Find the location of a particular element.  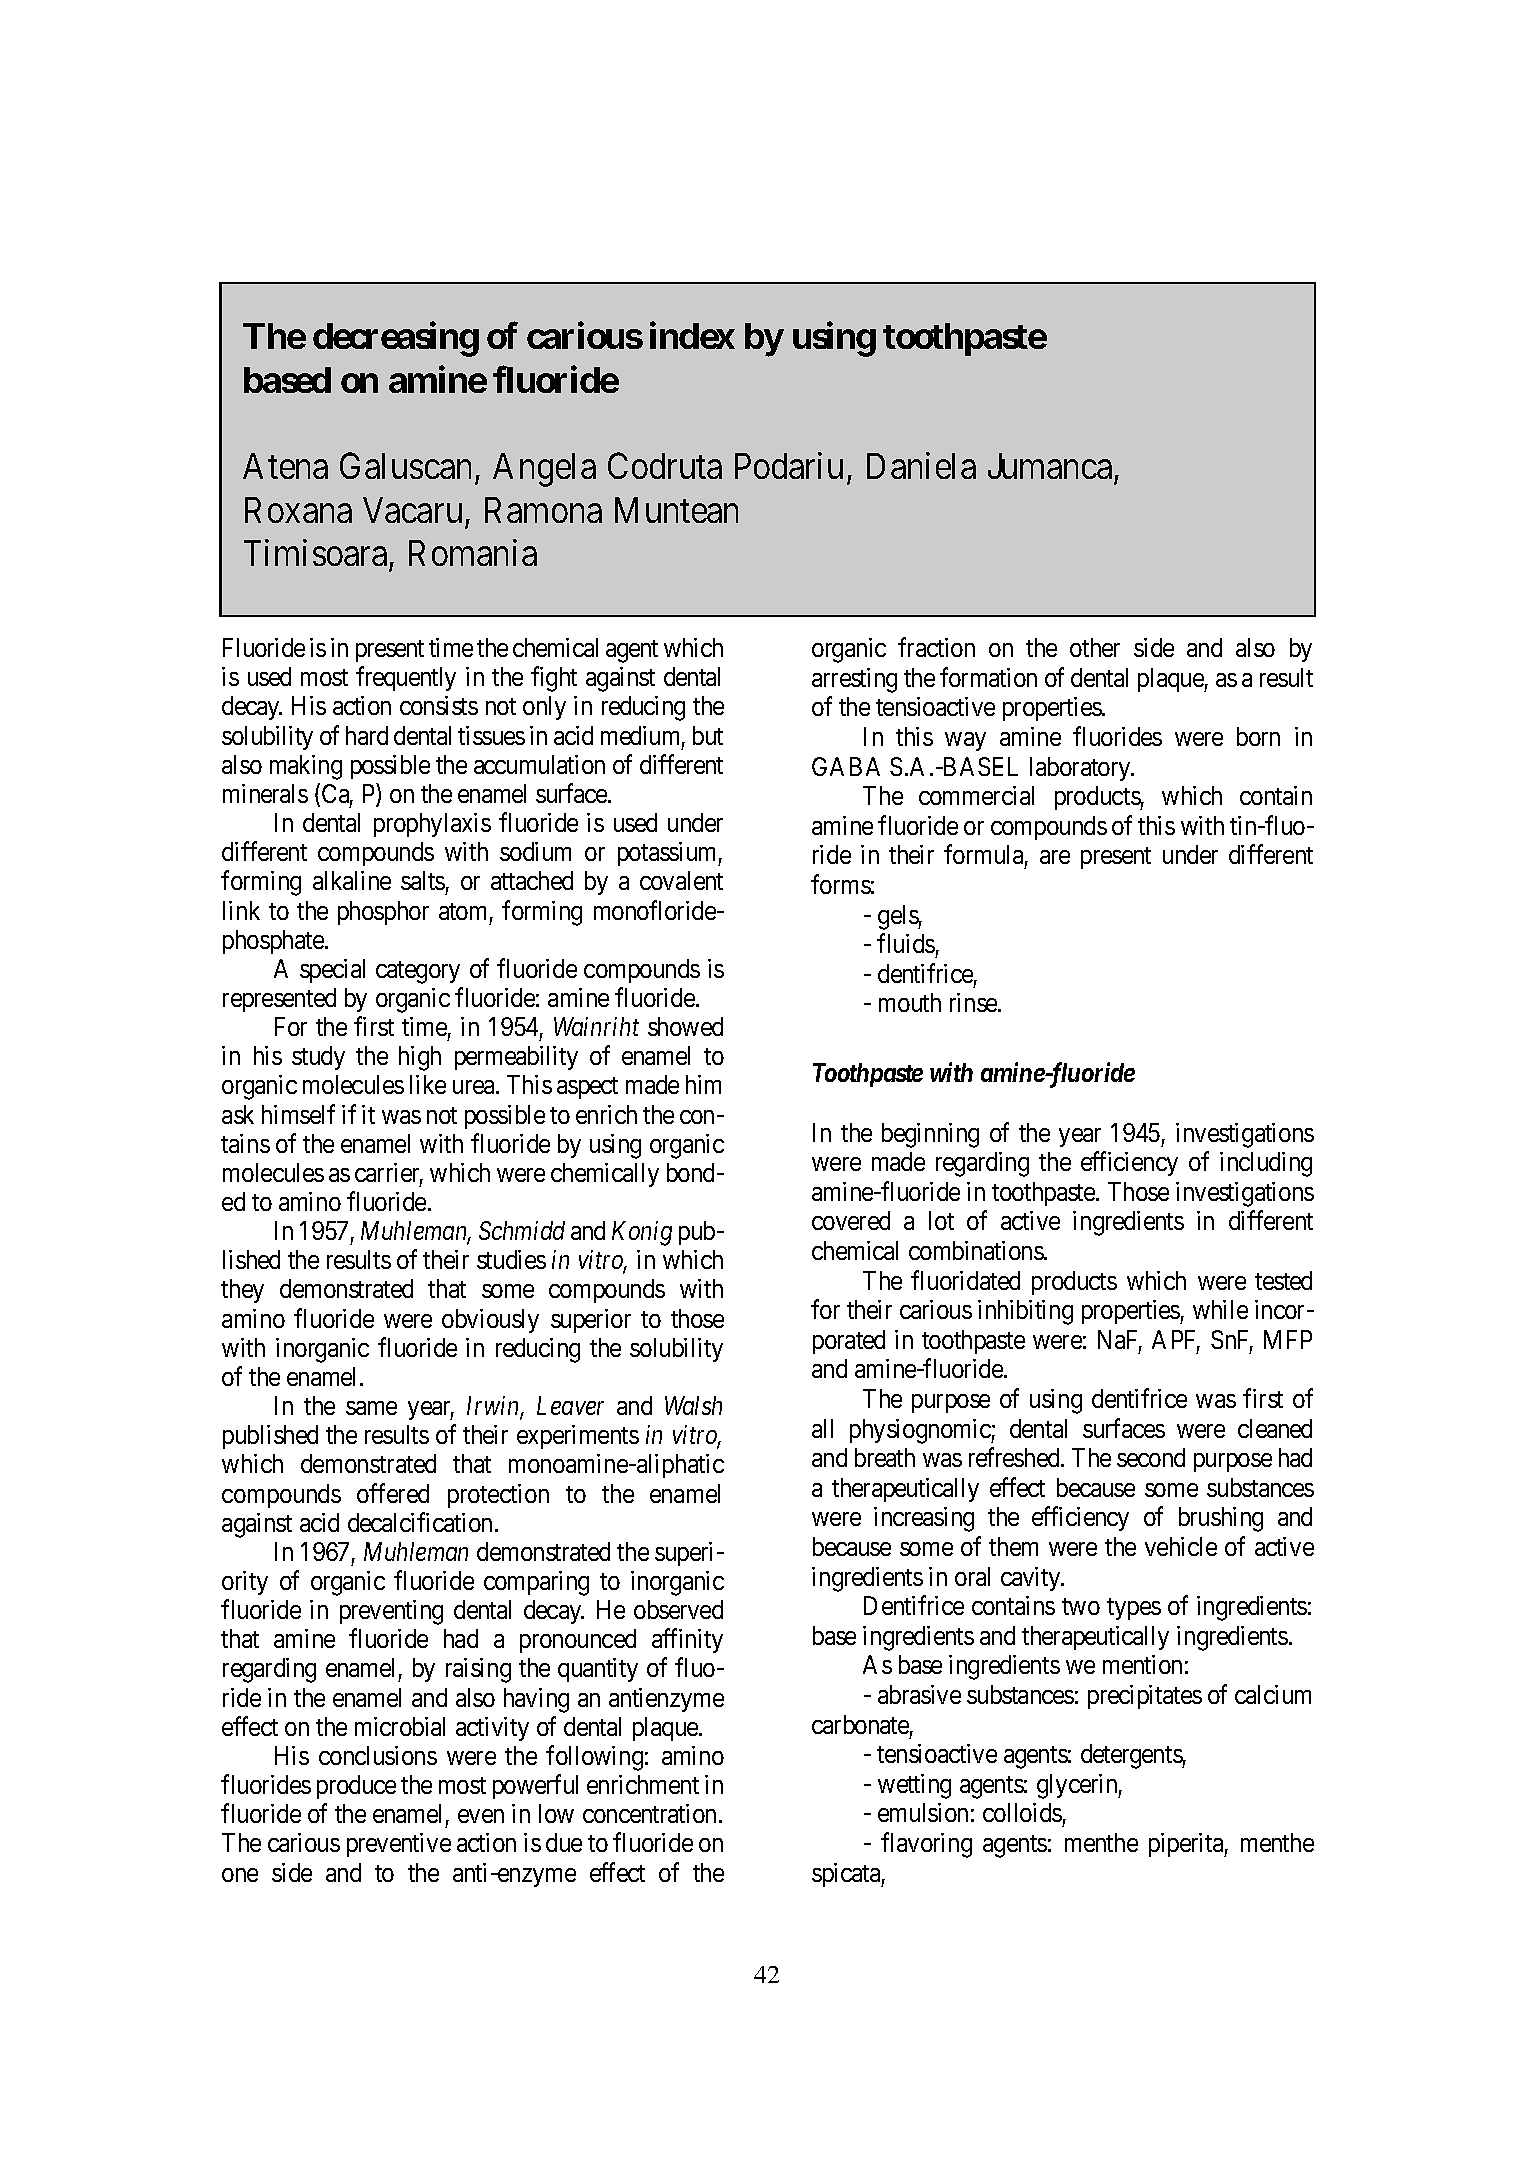

colloids is located at coordinates (1022, 1812).
